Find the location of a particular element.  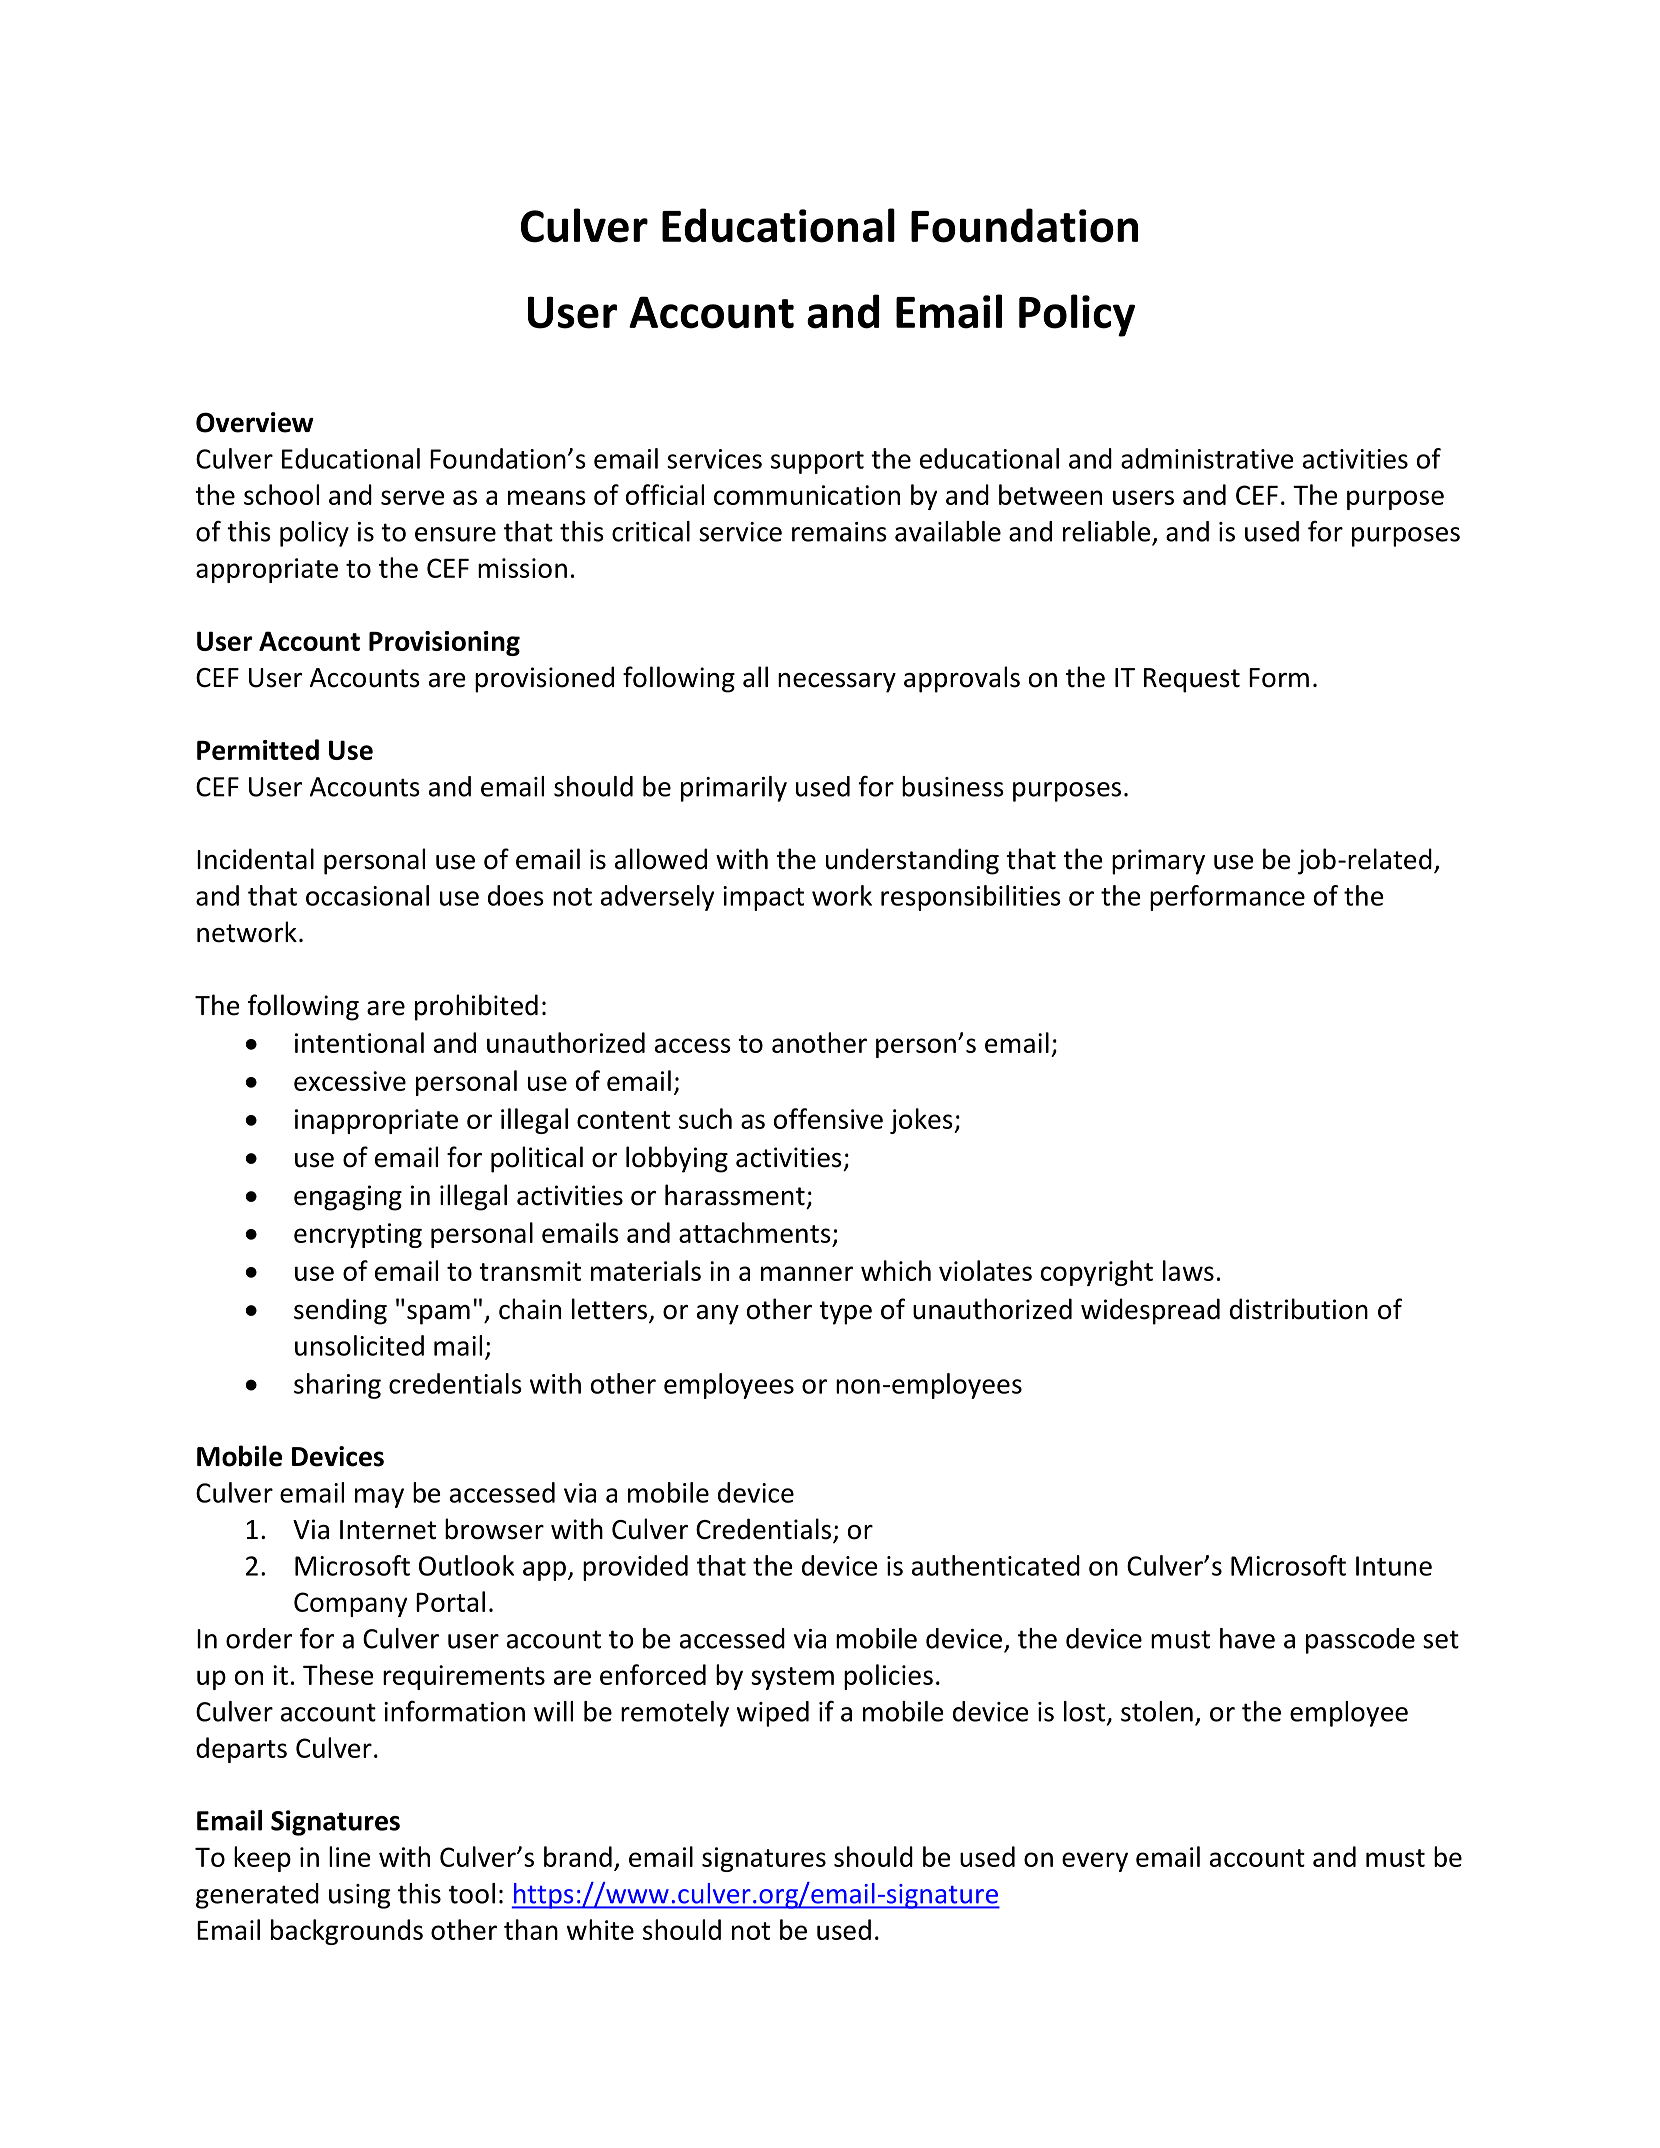

type is located at coordinates (845, 1313).
